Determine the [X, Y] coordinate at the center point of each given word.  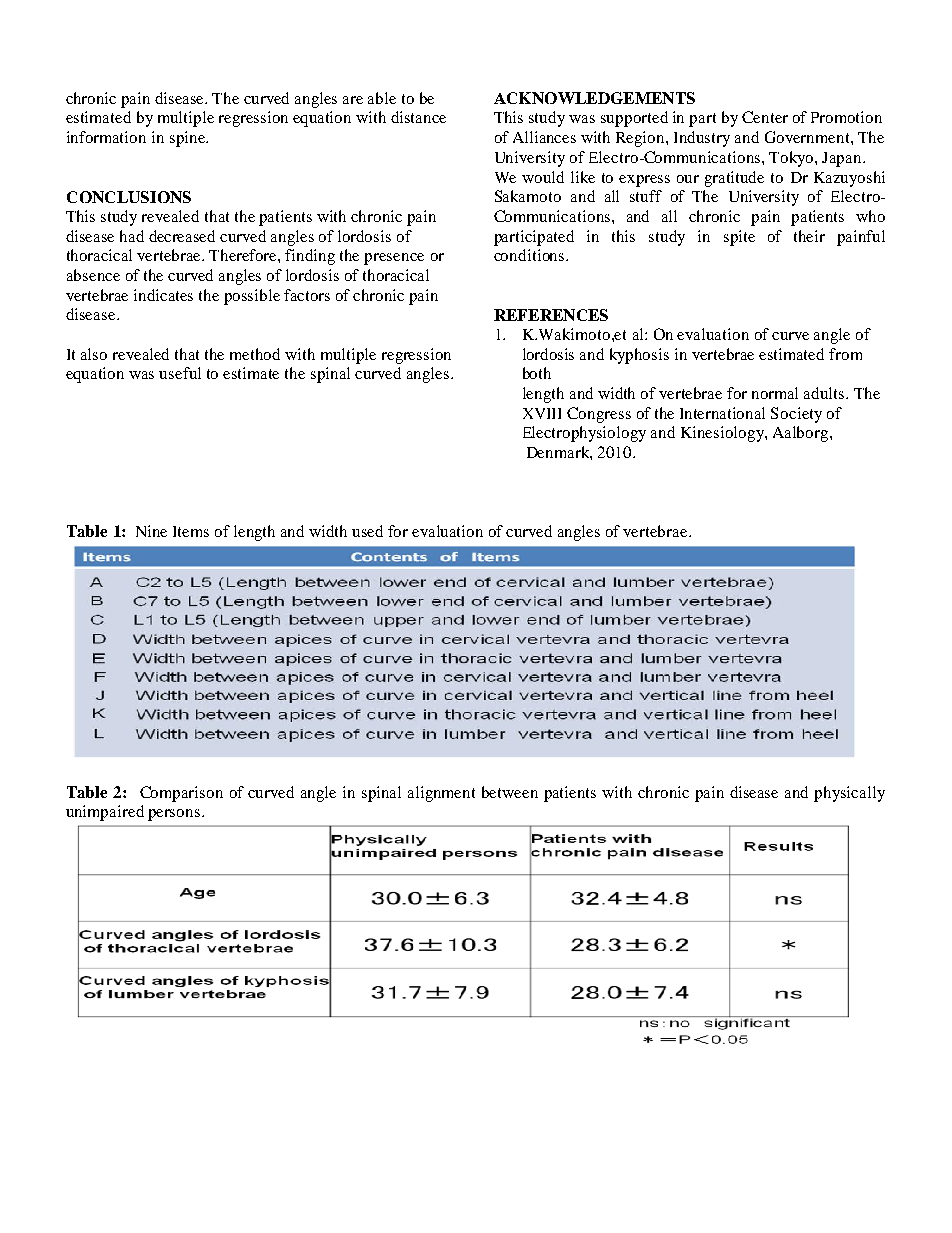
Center [765, 117]
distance [418, 117]
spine [188, 139]
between [510, 792]
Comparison [181, 794]
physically [849, 794]
